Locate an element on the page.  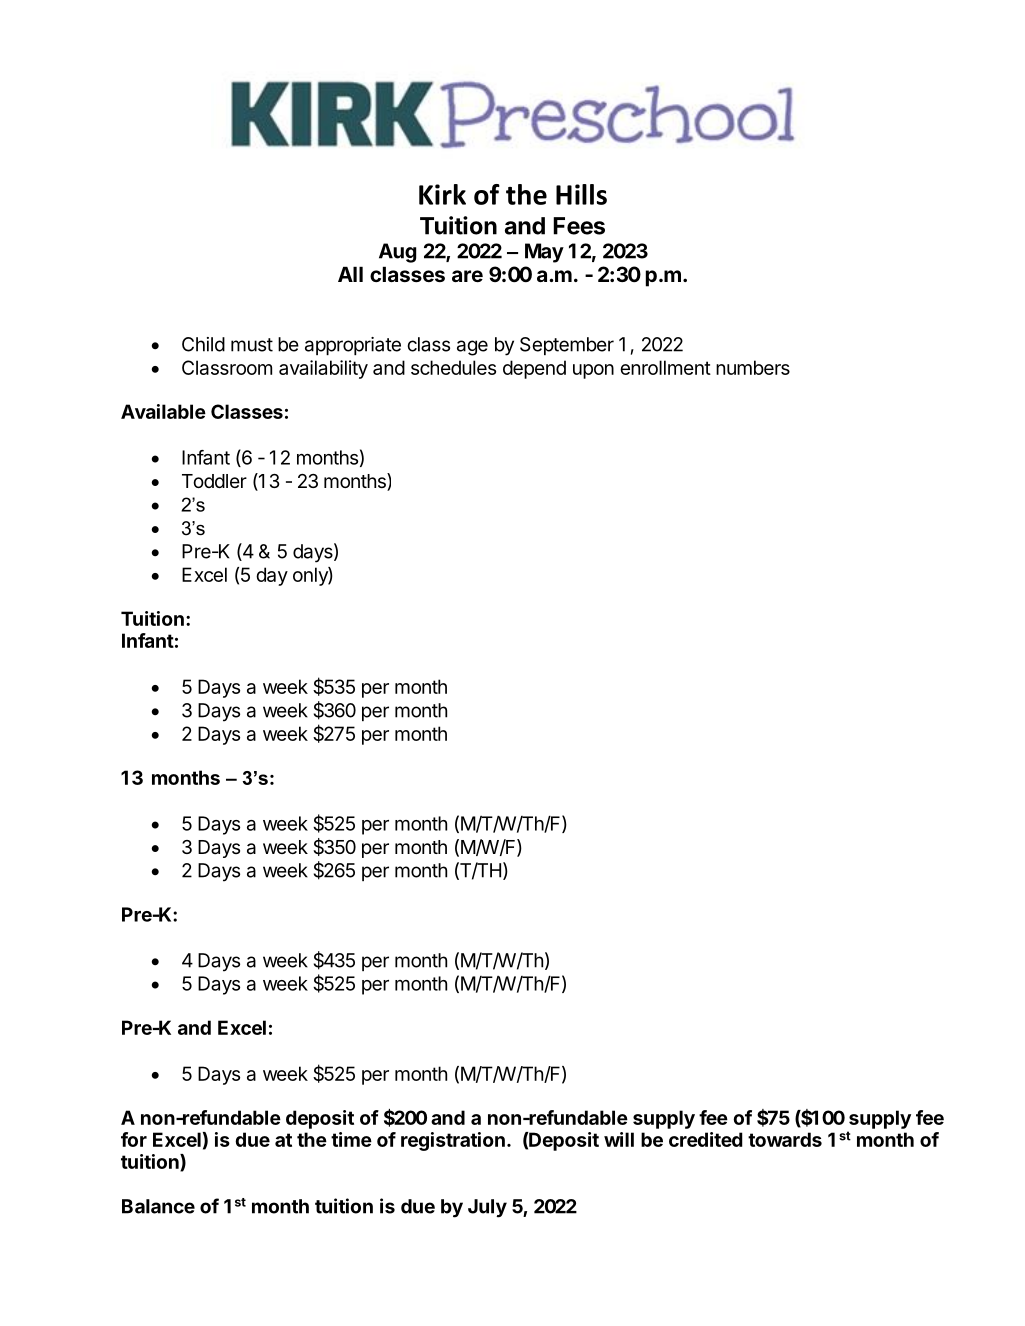
Balance is located at coordinates (158, 1206).
